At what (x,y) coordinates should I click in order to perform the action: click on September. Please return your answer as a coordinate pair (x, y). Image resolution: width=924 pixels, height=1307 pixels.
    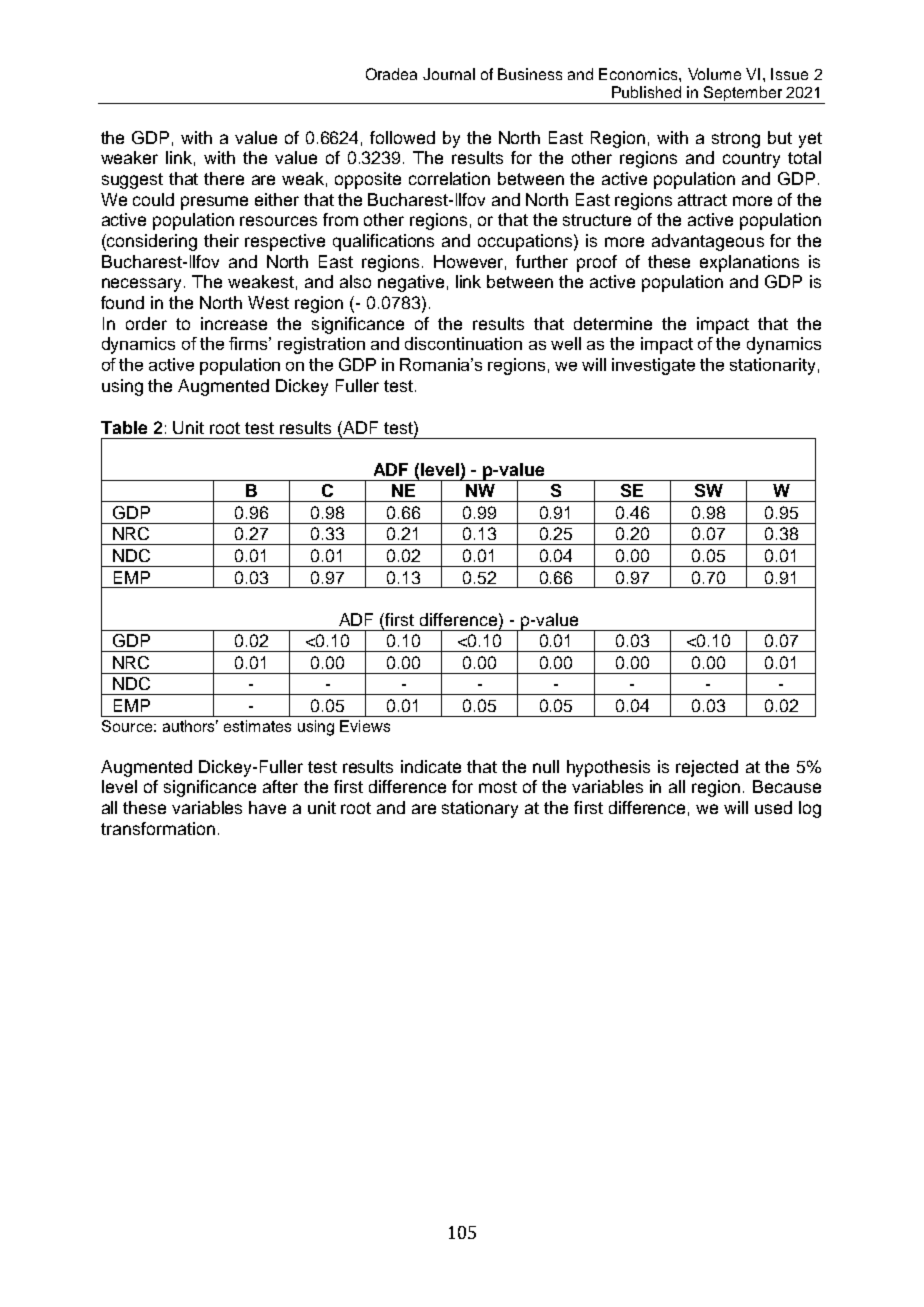
    Looking at the image, I should click on (743, 95).
